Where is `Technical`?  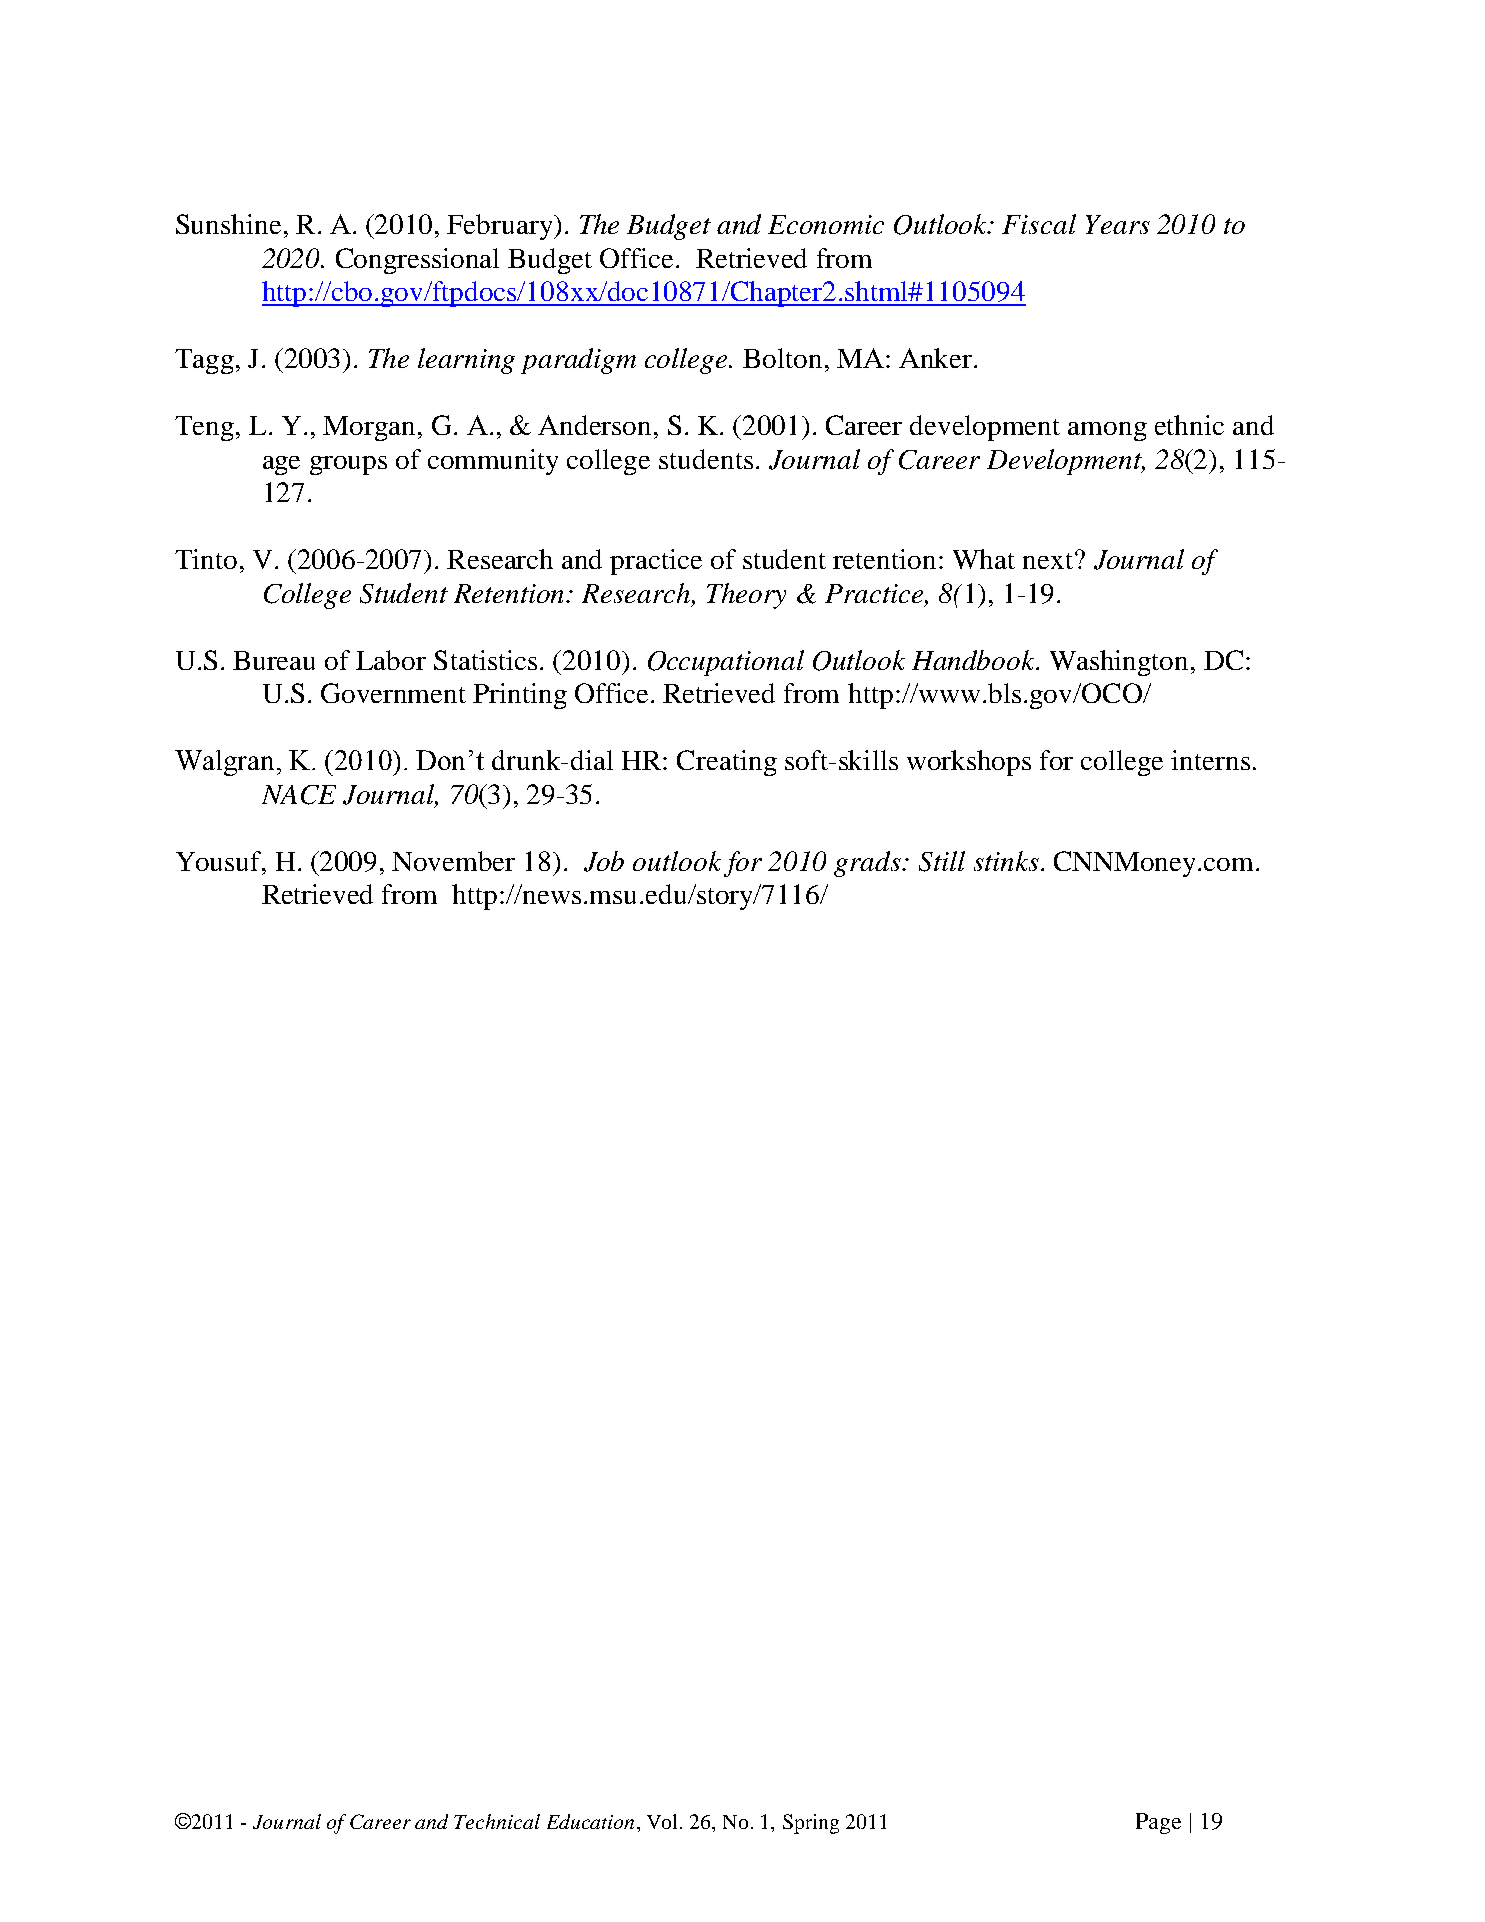
Technical is located at coordinates (497, 1821).
